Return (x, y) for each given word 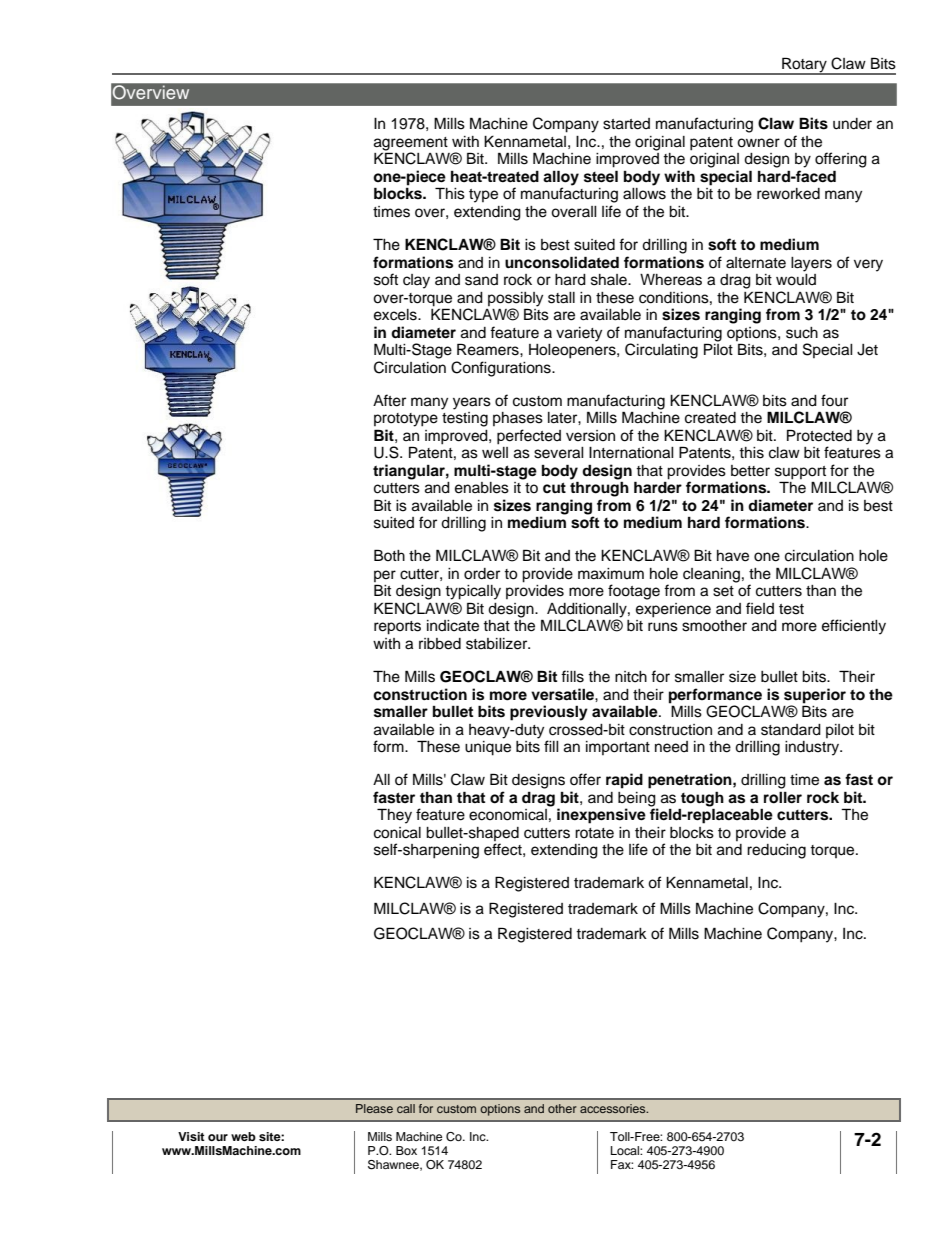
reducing (776, 851)
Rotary (804, 66)
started (626, 124)
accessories (614, 1108)
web (243, 1136)
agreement (411, 145)
